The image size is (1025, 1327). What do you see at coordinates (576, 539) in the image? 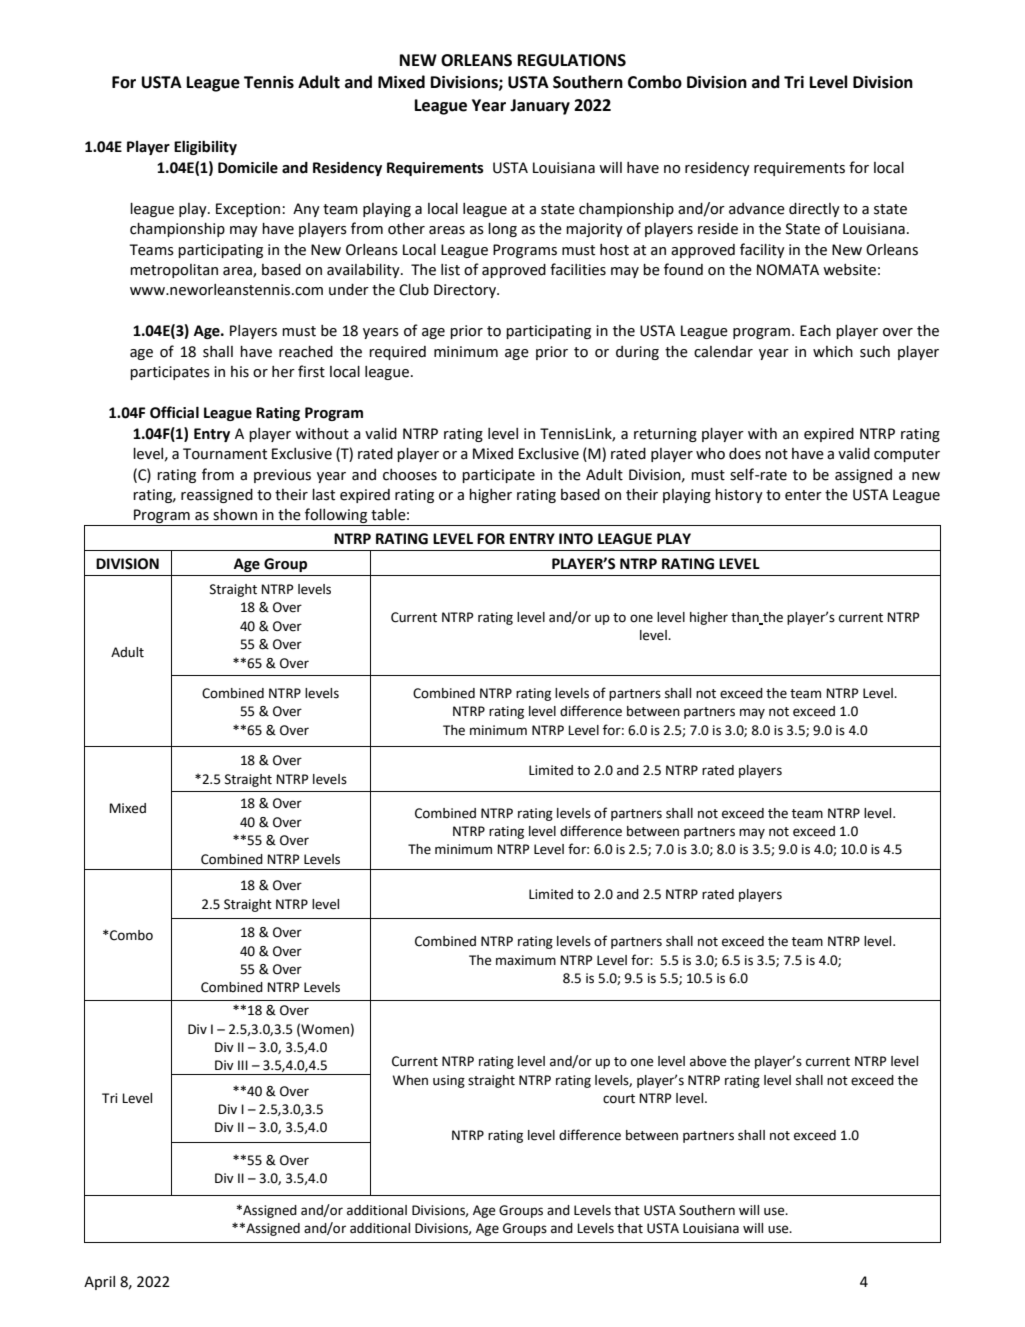
I see `INTO` at bounding box center [576, 539].
